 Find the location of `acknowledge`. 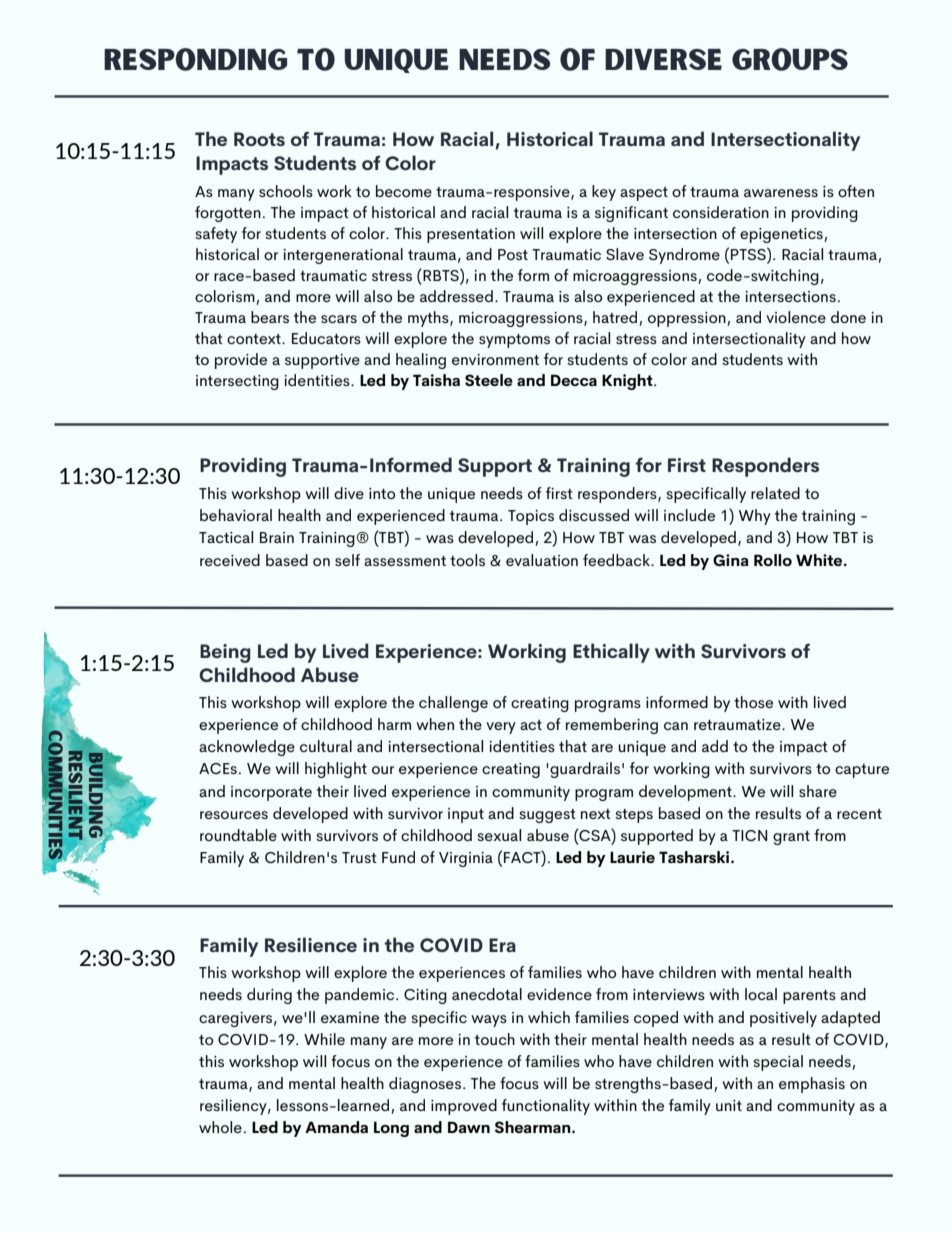

acknowledge is located at coordinates (247, 748).
